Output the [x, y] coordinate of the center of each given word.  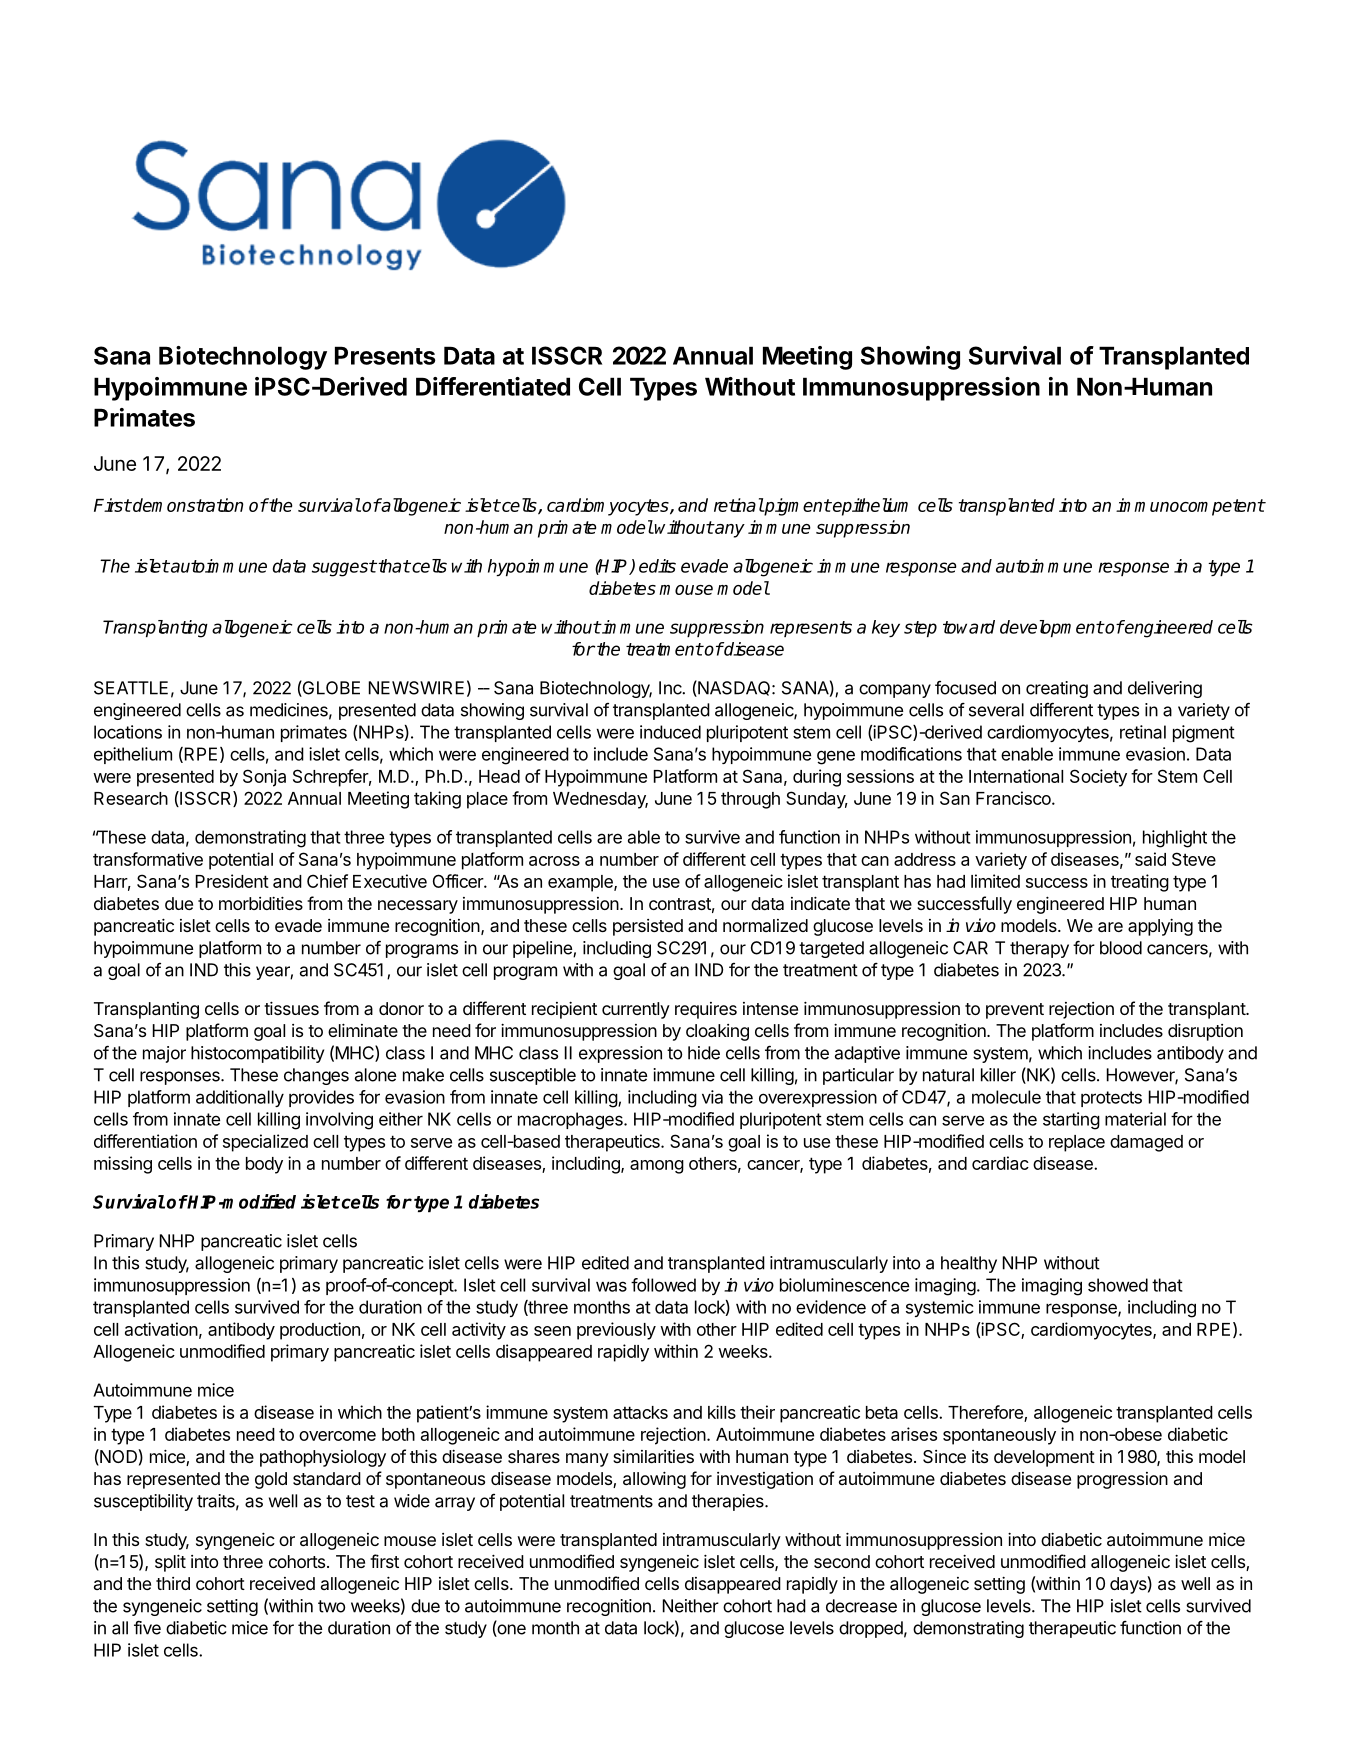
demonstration [187, 505]
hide [704, 1053]
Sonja [264, 778]
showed [1118, 1285]
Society [1098, 778]
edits [657, 566]
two [331, 1606]
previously [616, 1331]
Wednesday [600, 800]
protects [1111, 1099]
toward [969, 627]
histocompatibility [257, 1054]
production [320, 1331]
